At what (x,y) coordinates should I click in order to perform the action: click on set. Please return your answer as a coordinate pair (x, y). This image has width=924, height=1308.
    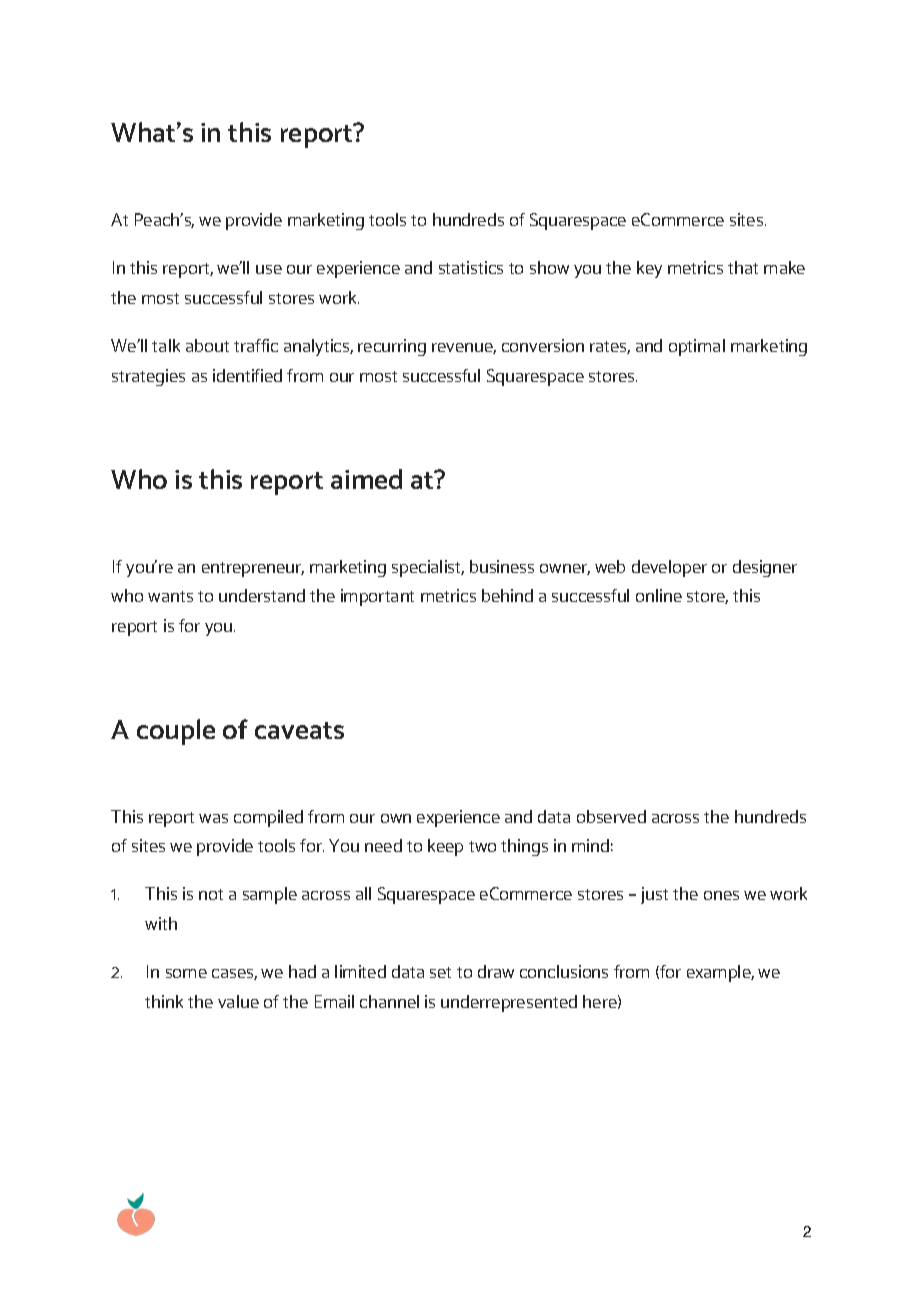
    Looking at the image, I should click on (440, 972).
